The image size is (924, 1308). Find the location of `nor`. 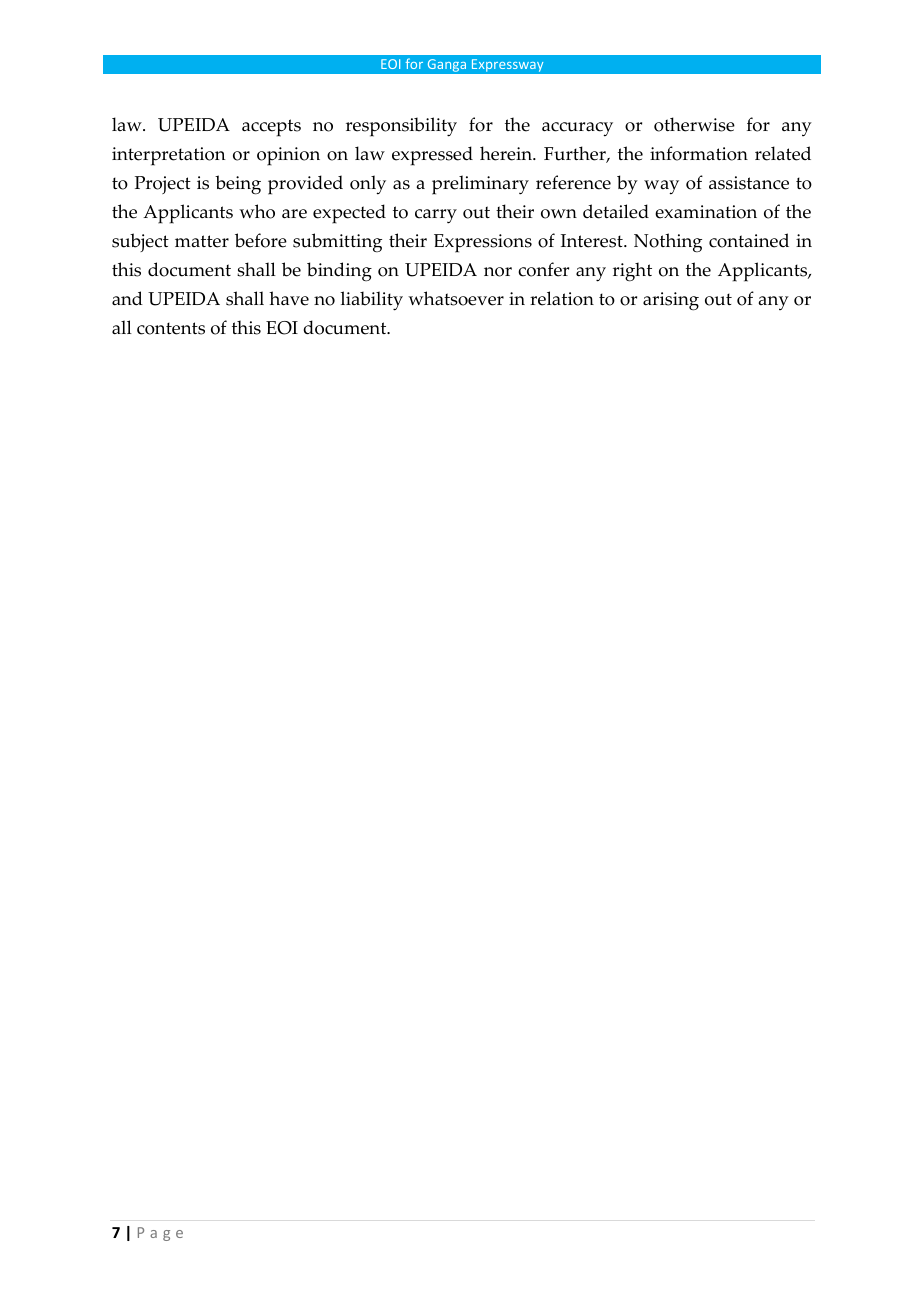

nor is located at coordinates (498, 272).
